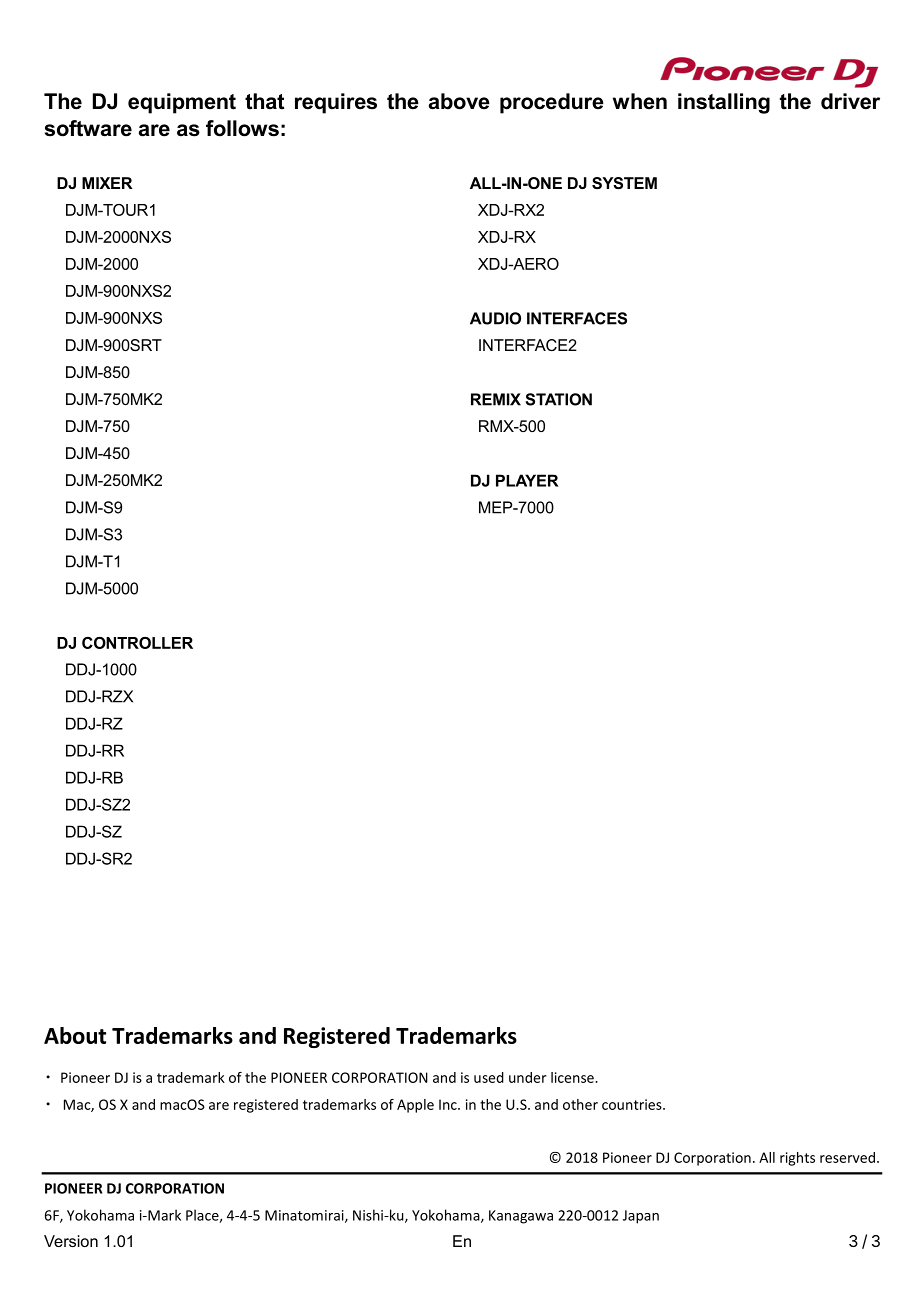 The image size is (924, 1308). What do you see at coordinates (182, 103) in the document?
I see `equipment` at bounding box center [182, 103].
